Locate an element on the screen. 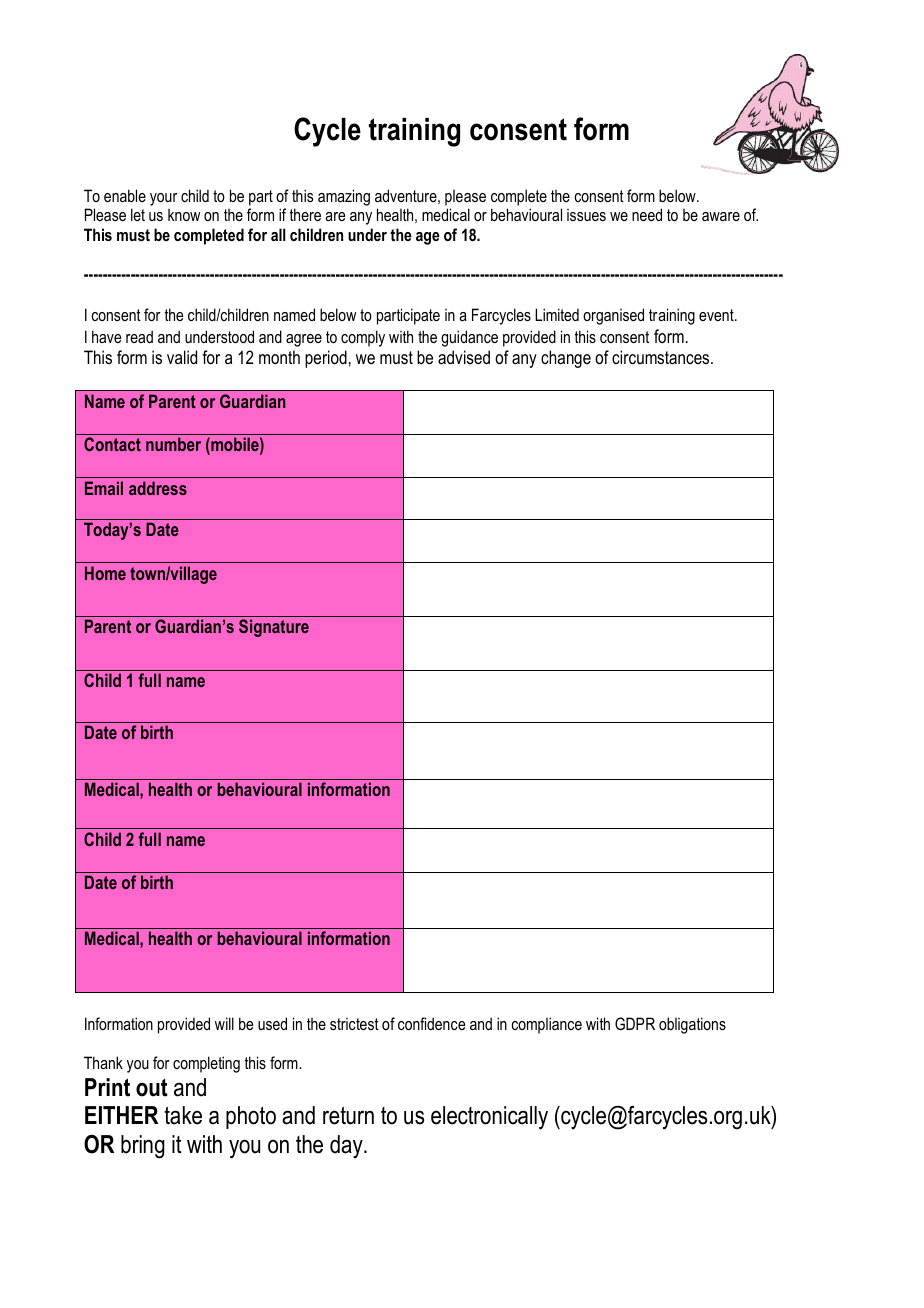  need is located at coordinates (647, 214).
